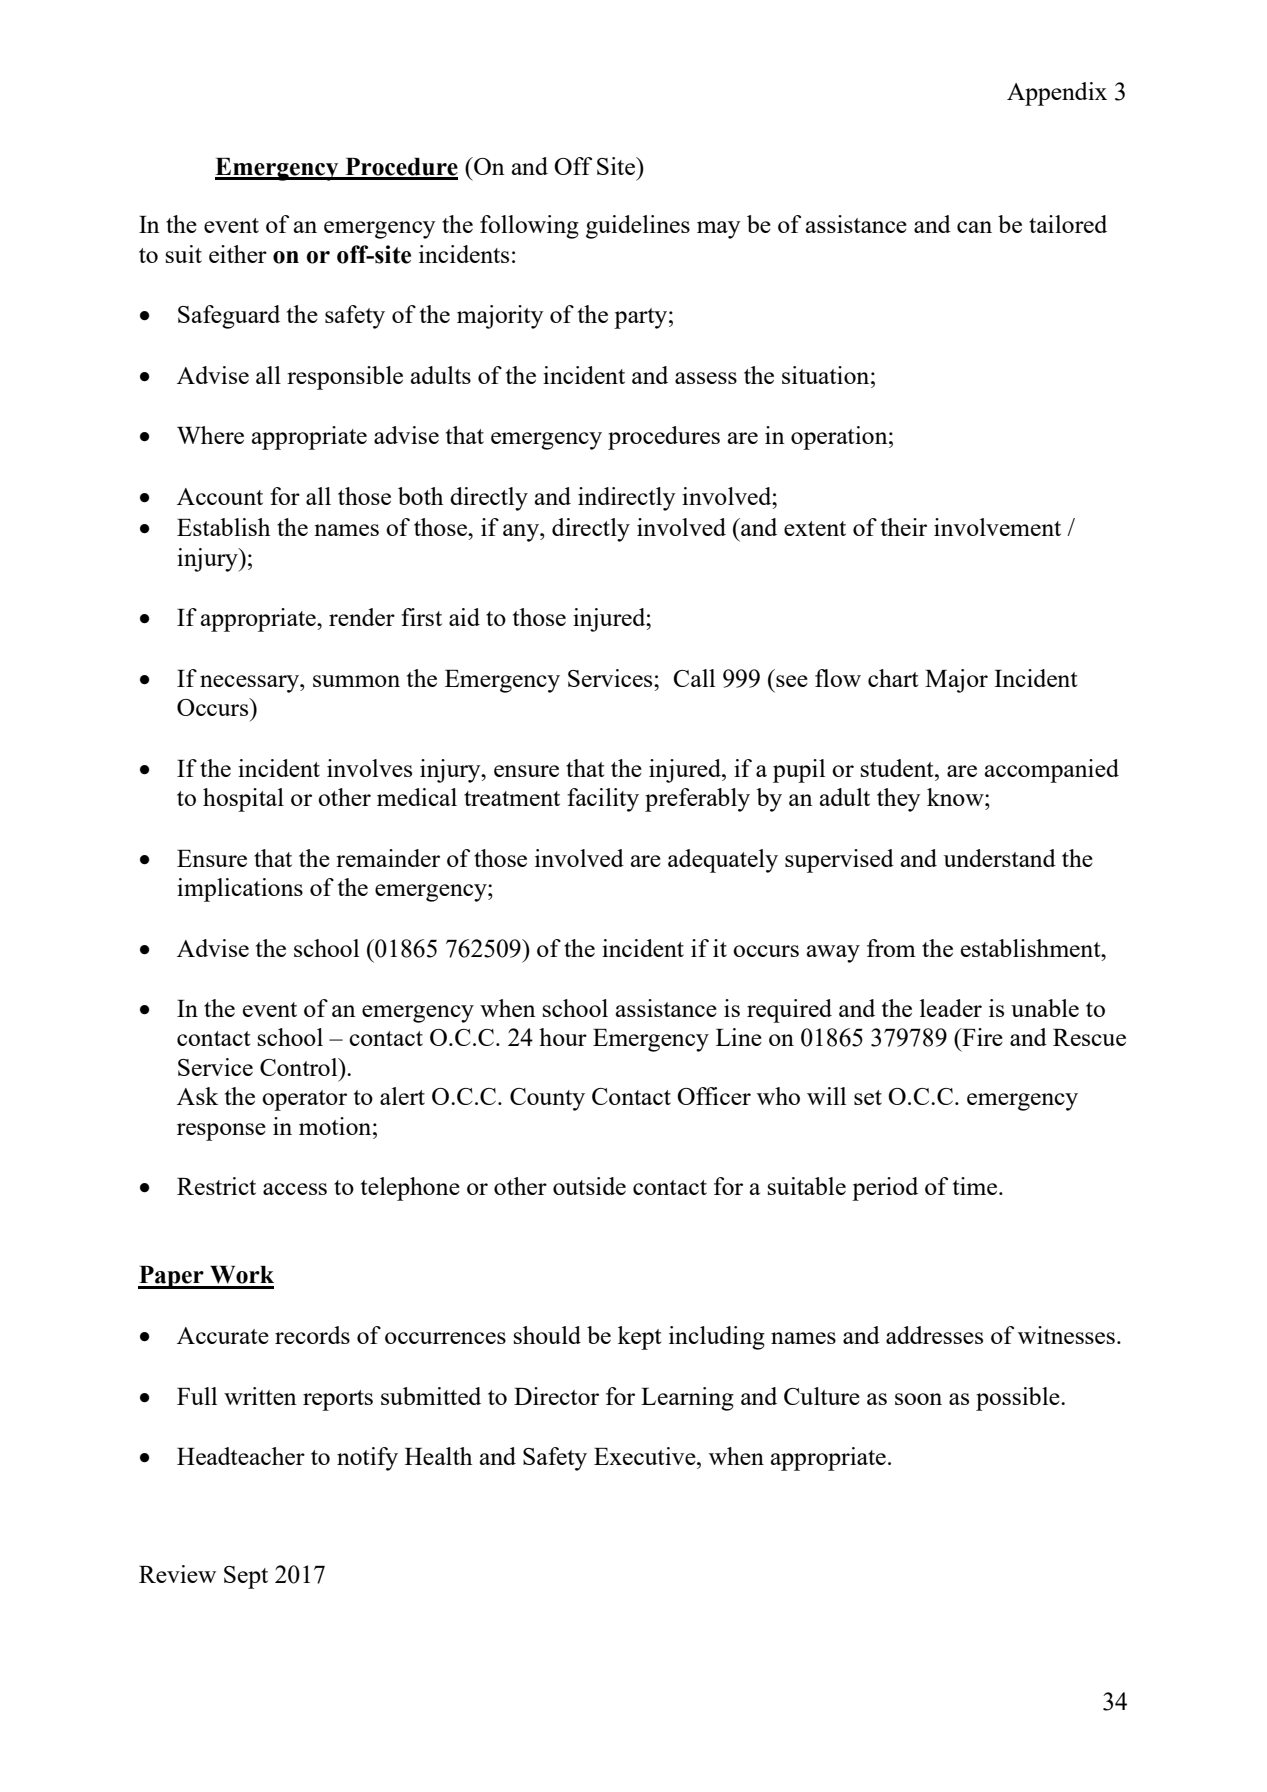 Image resolution: width=1267 pixels, height=1792 pixels. What do you see at coordinates (563, 1037) in the screenshot?
I see `hour` at bounding box center [563, 1037].
